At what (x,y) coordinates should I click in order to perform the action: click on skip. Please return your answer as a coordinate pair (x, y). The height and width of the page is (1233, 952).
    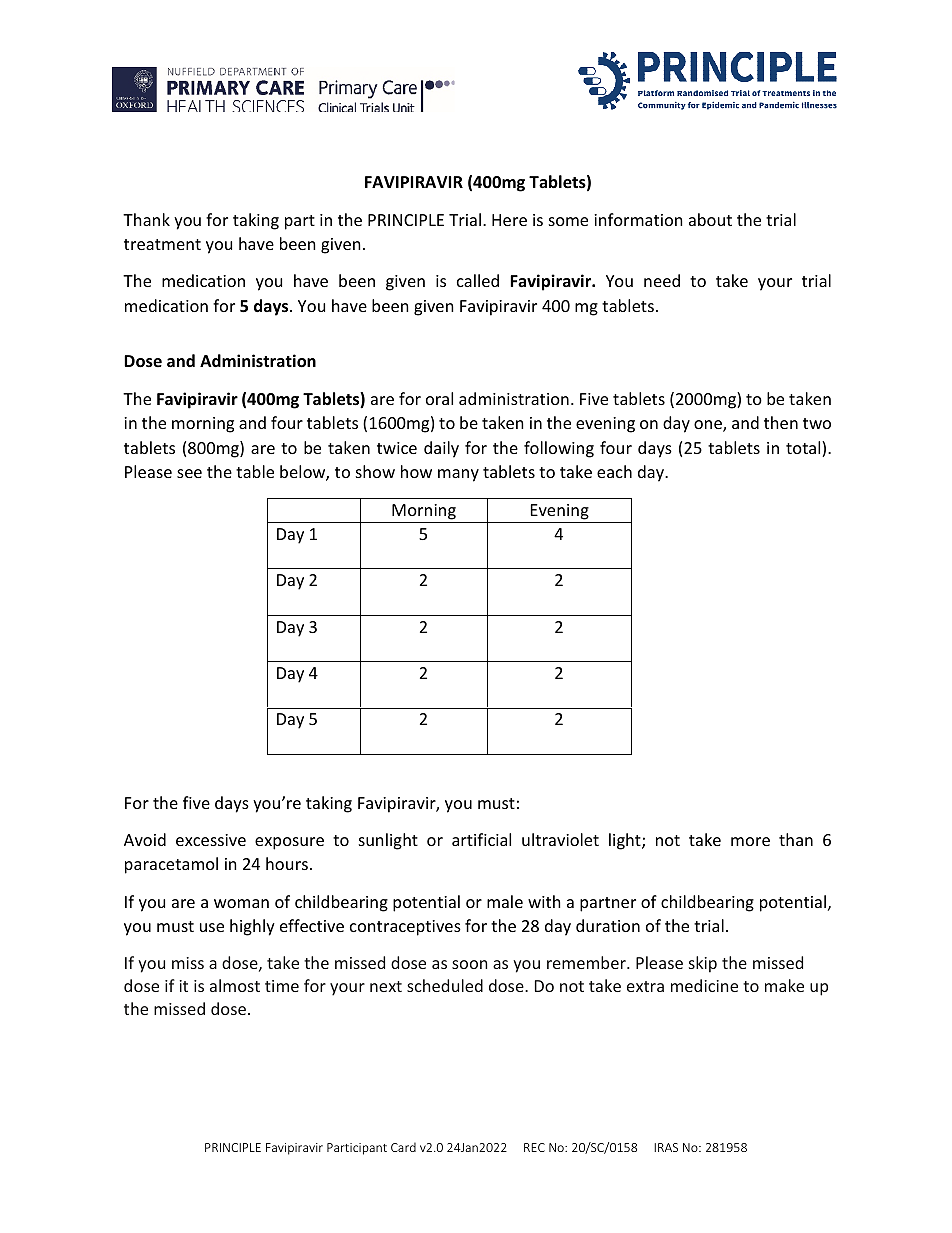
    Looking at the image, I should click on (703, 964).
